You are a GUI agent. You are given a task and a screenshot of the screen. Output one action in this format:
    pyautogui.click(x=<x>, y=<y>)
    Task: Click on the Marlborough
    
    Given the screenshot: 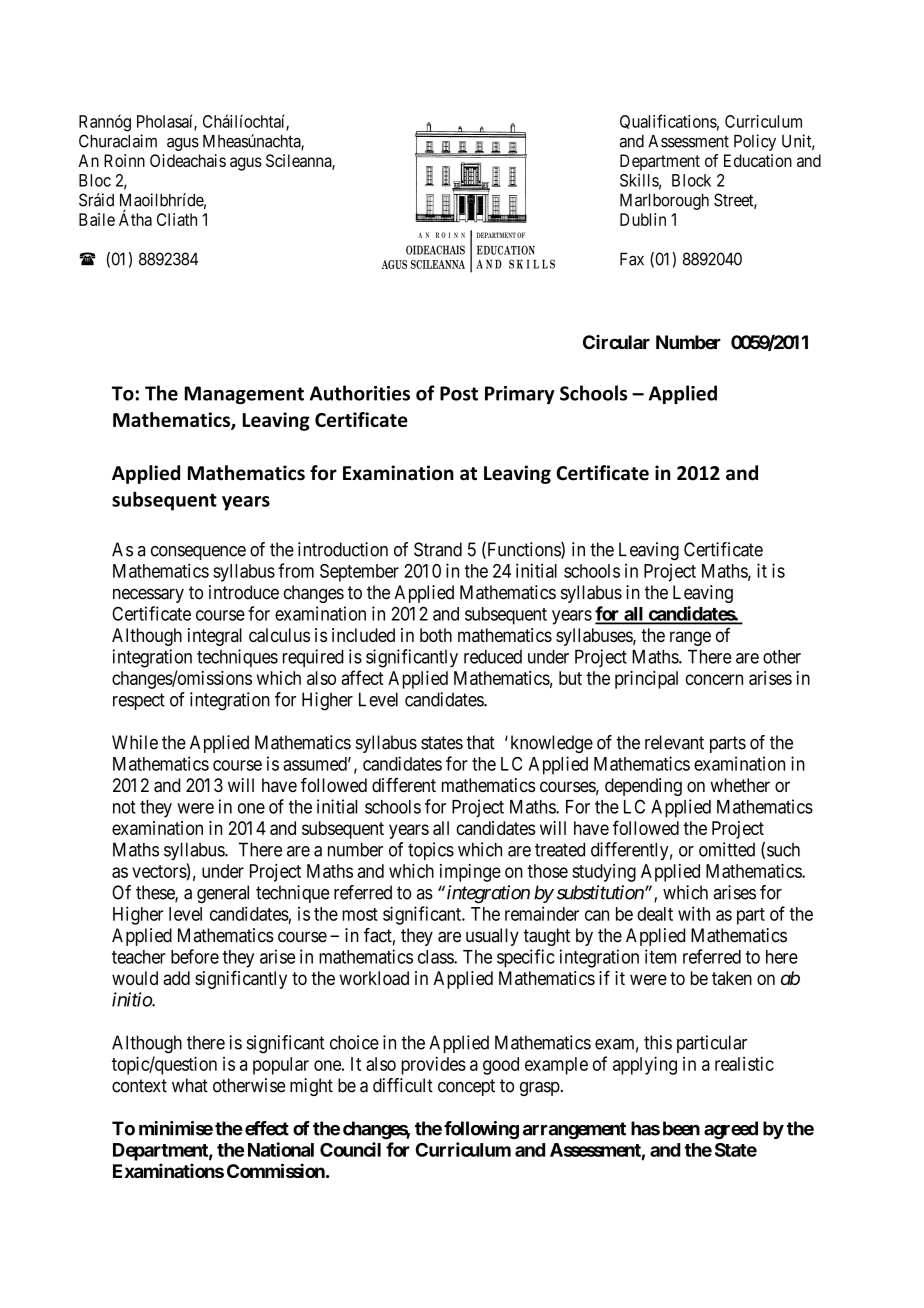 What is the action you would take?
    pyautogui.click(x=664, y=201)
